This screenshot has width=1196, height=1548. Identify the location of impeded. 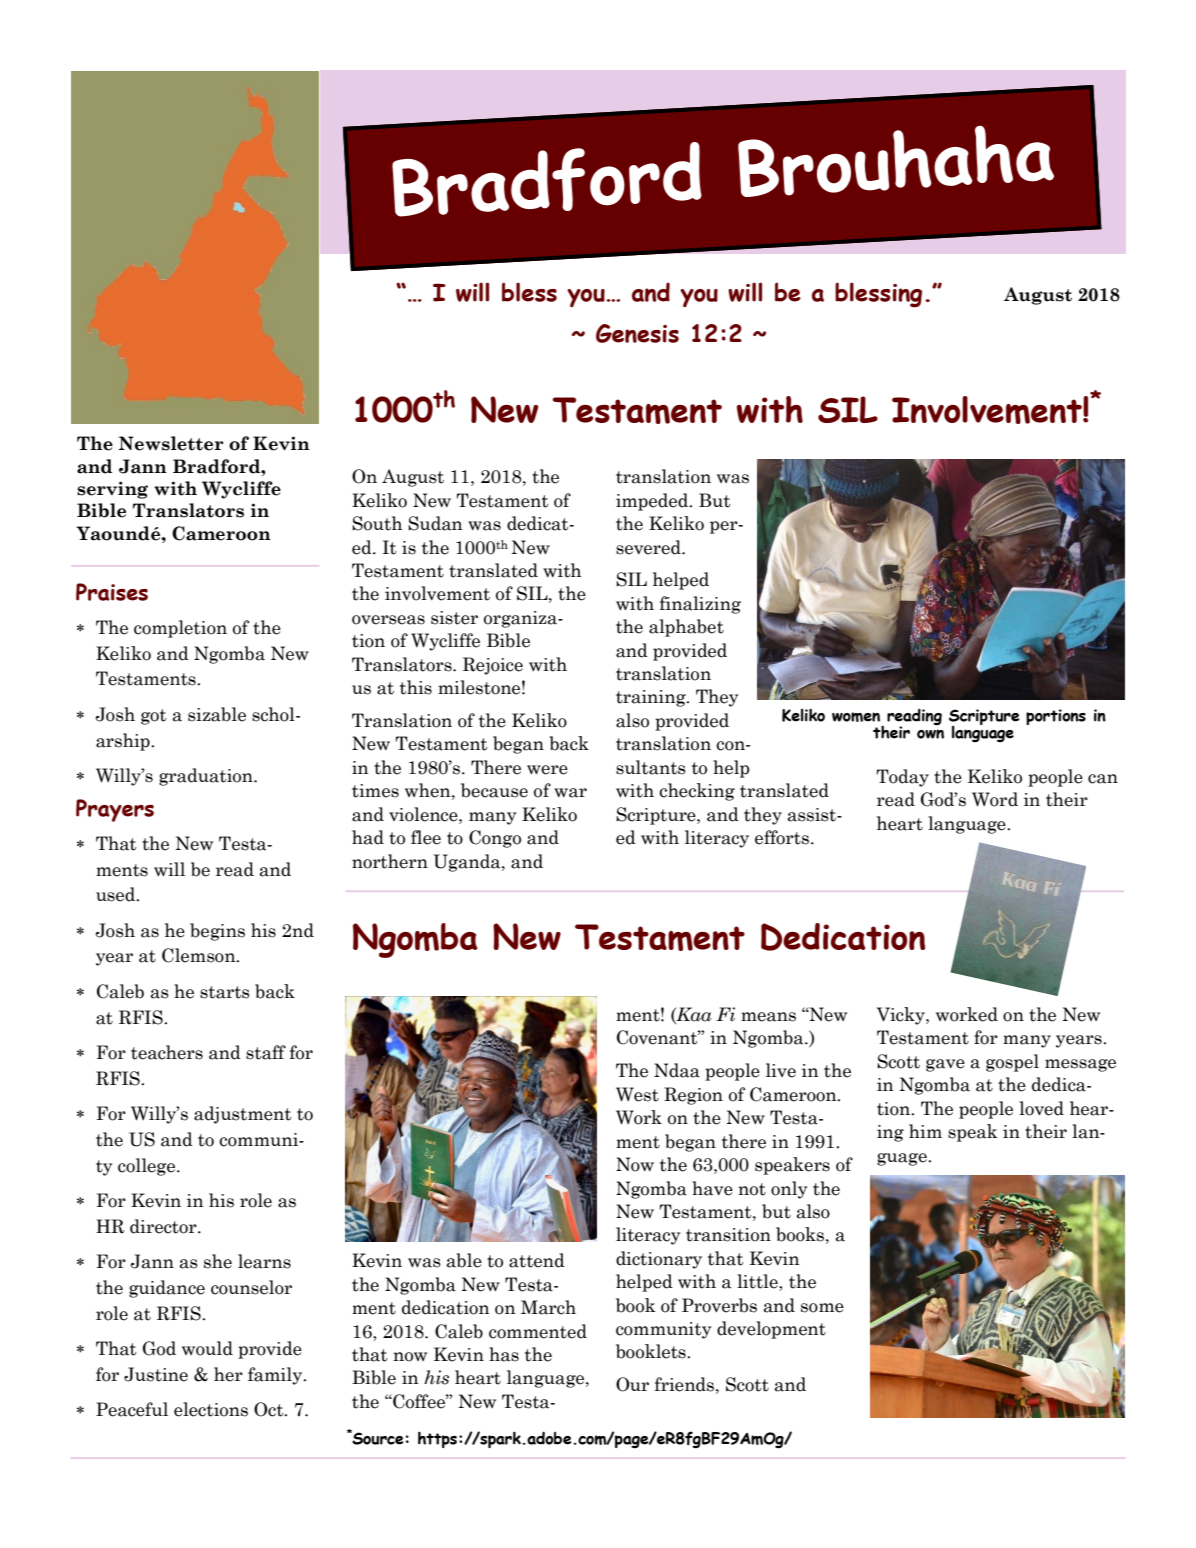
(653, 502).
